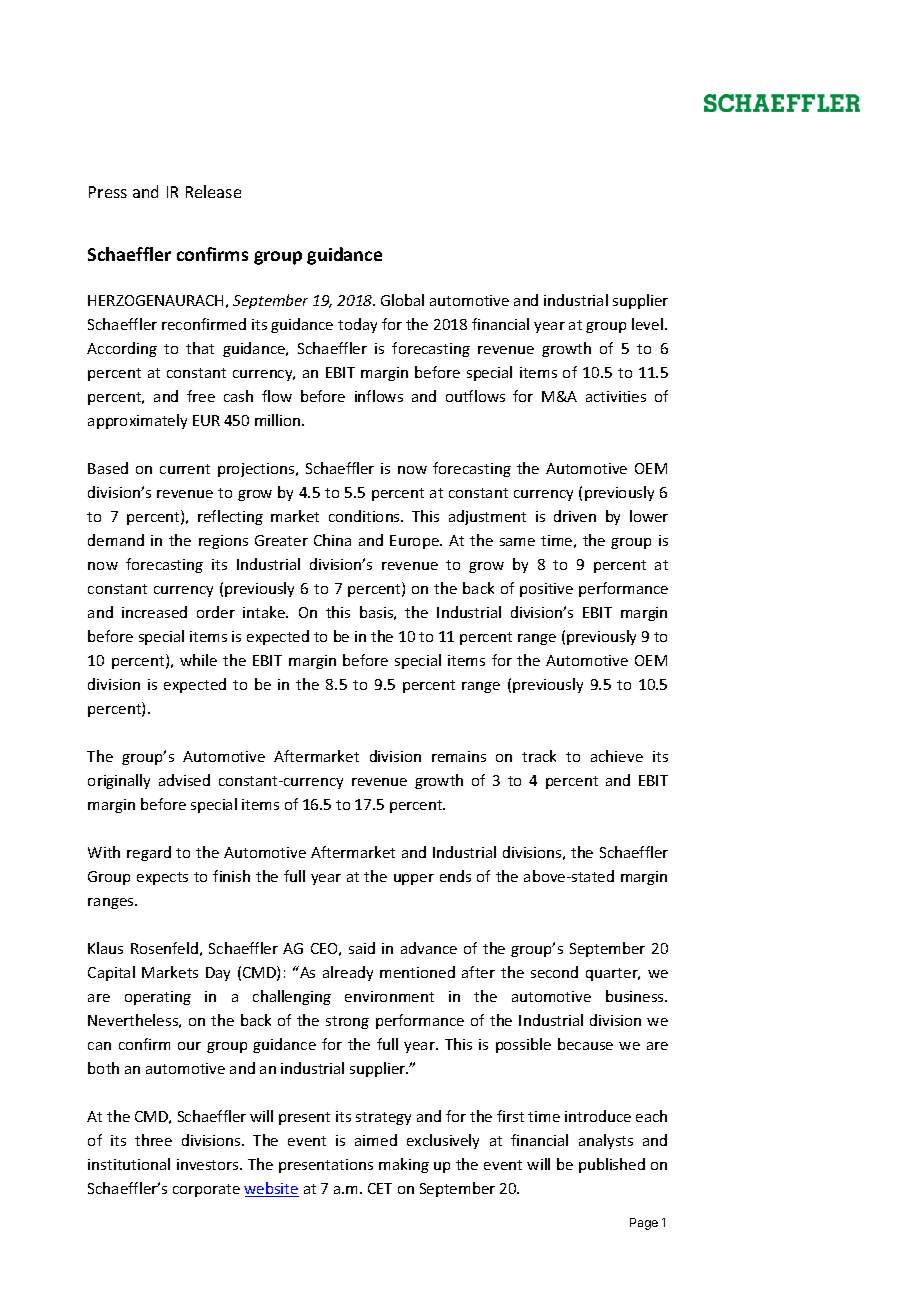  I want to click on second, so click(554, 972).
